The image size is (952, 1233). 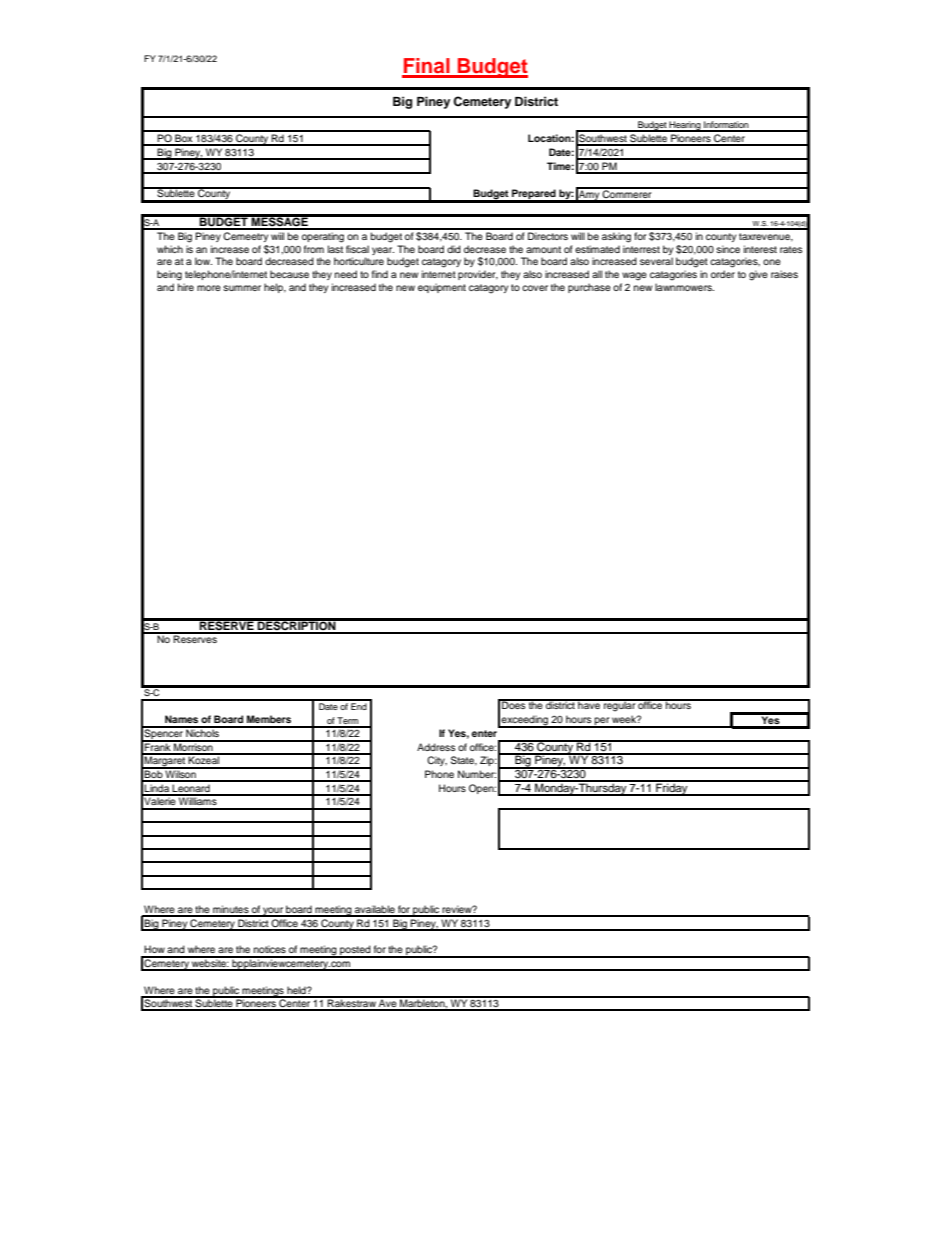 What do you see at coordinates (514, 704) in the screenshot?
I see `Does` at bounding box center [514, 704].
